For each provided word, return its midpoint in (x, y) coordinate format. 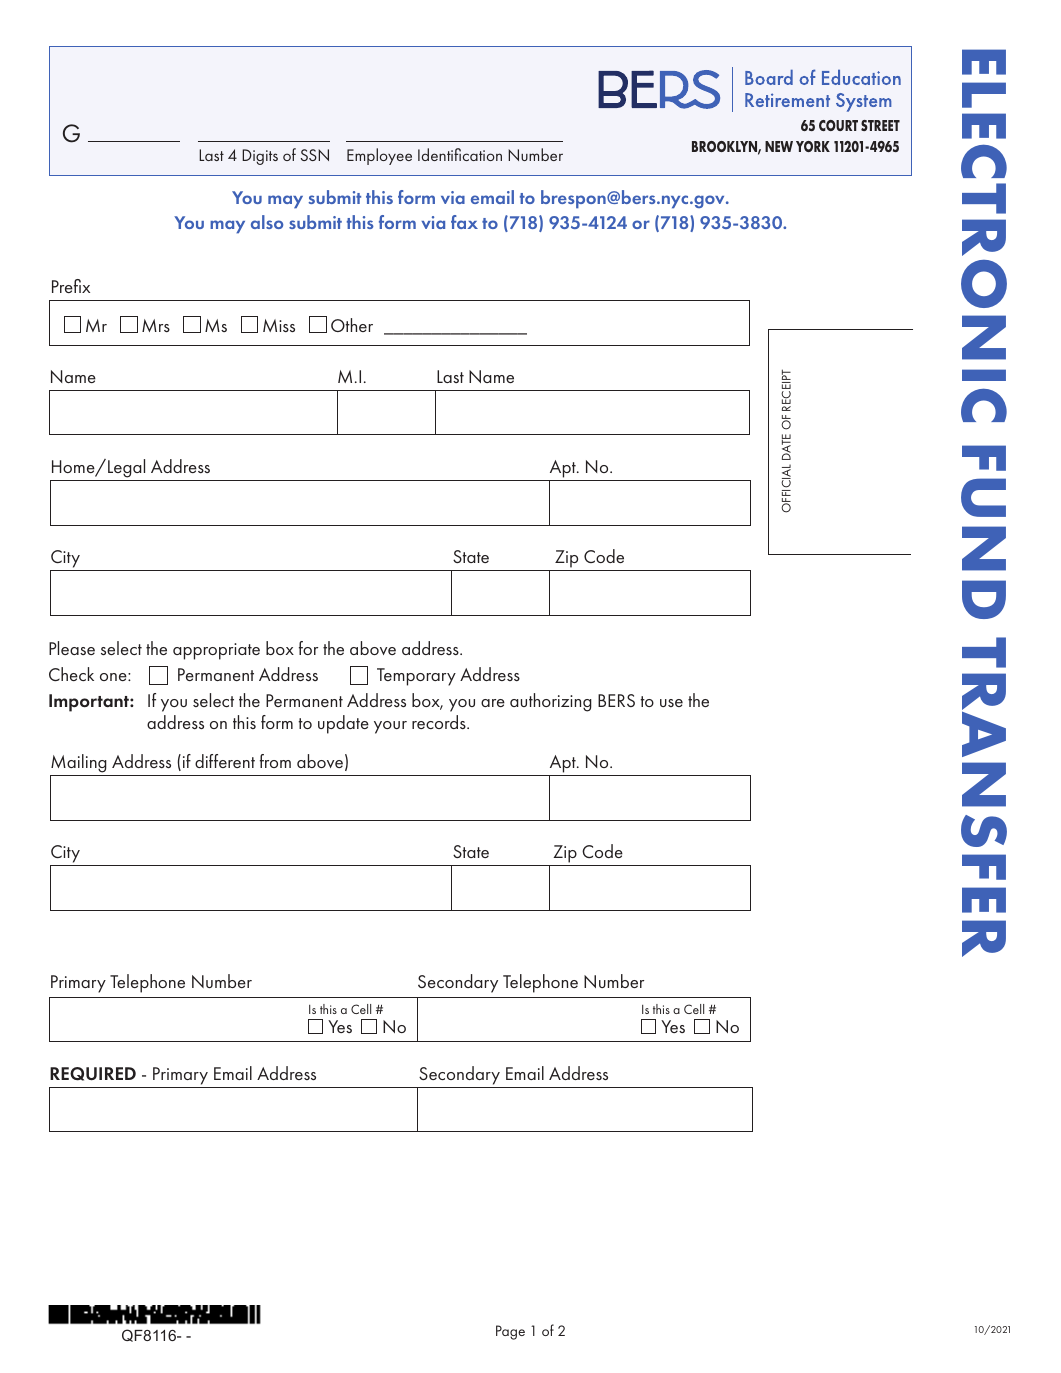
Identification (460, 154)
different (225, 761)
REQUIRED (93, 1074)
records (440, 722)
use (671, 703)
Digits (260, 157)
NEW (779, 146)
